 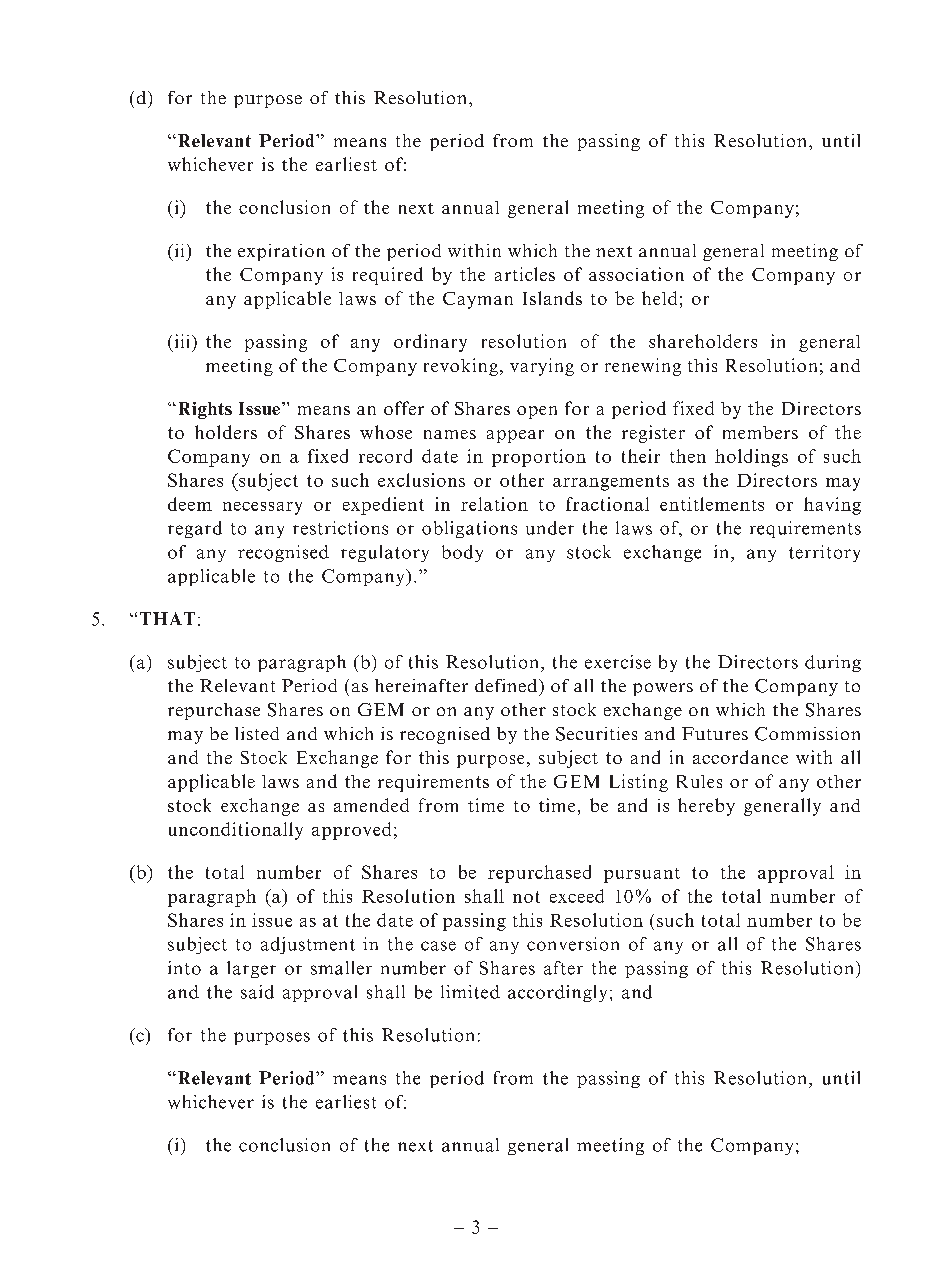 What do you see at coordinates (525, 274) in the document?
I see `articles` at bounding box center [525, 274].
